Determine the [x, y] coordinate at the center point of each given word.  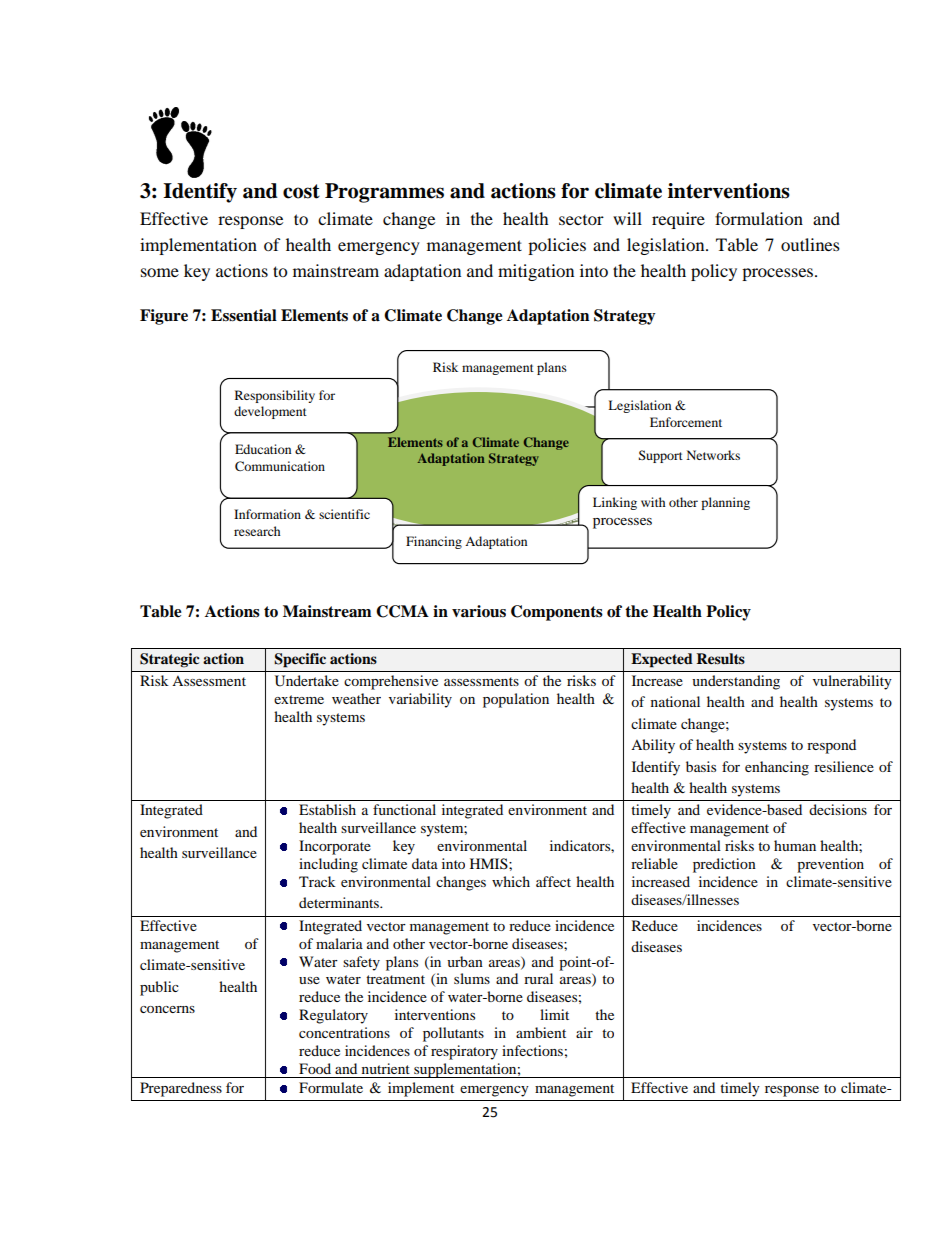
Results [721, 658]
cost [301, 191]
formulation [759, 218]
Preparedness [181, 1089]
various [479, 611]
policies [557, 246]
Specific [300, 660]
